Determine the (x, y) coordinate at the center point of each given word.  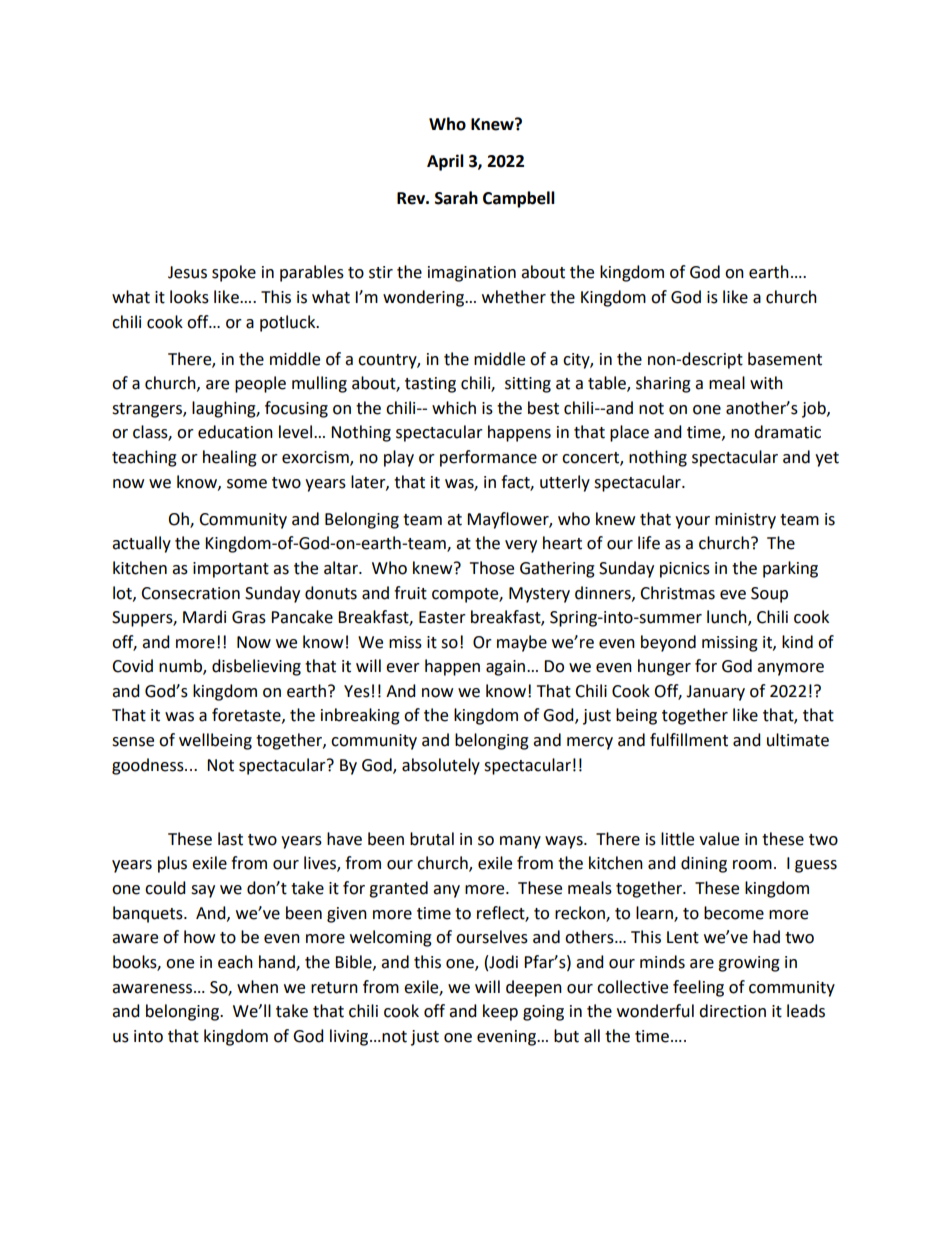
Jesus (187, 272)
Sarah (456, 198)
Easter (442, 617)
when (257, 987)
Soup (769, 595)
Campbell (519, 199)
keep (500, 1012)
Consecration (190, 593)
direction (732, 1011)
